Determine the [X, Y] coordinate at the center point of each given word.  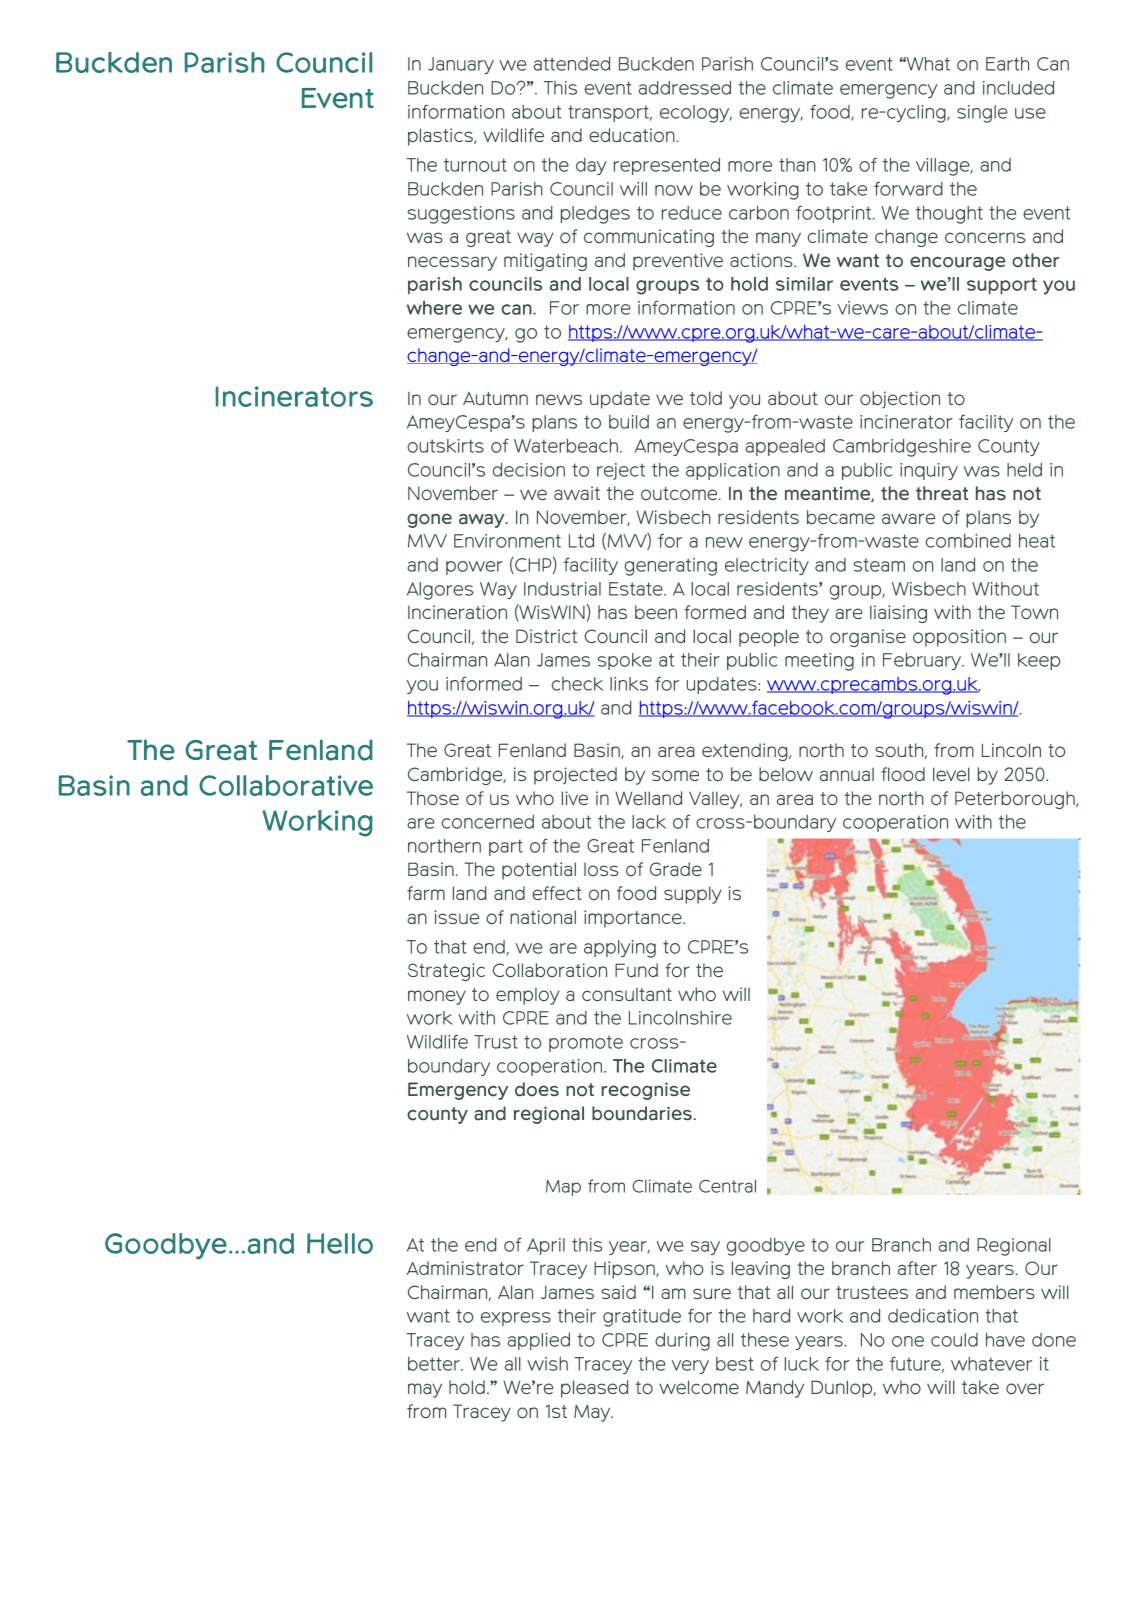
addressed [685, 88]
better [435, 1364]
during [682, 1342]
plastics [441, 137]
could [954, 1340]
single [982, 114]
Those [433, 798]
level [951, 774]
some [675, 776]
